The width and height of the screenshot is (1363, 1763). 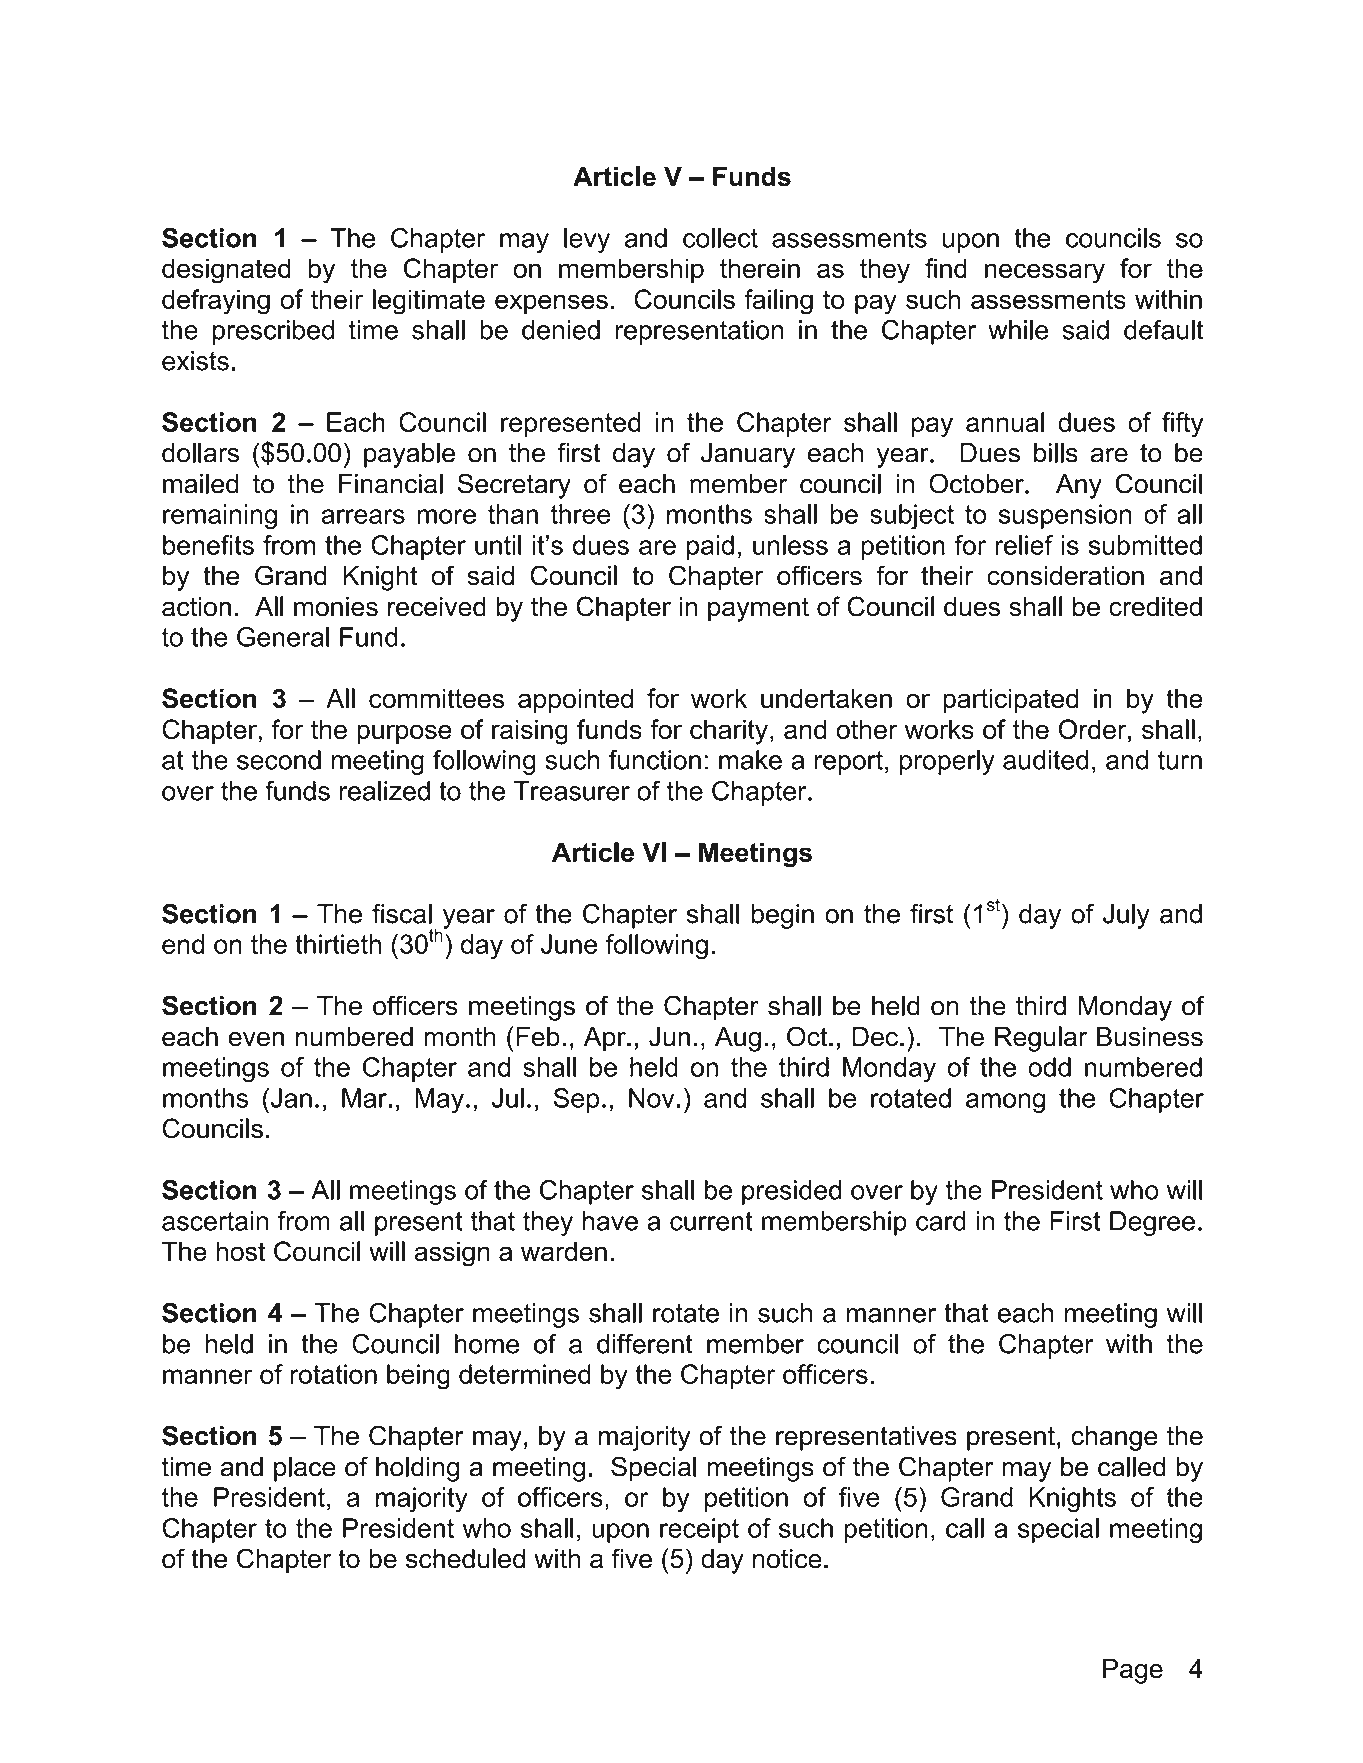 I want to click on scheduled, so click(x=465, y=1558).
